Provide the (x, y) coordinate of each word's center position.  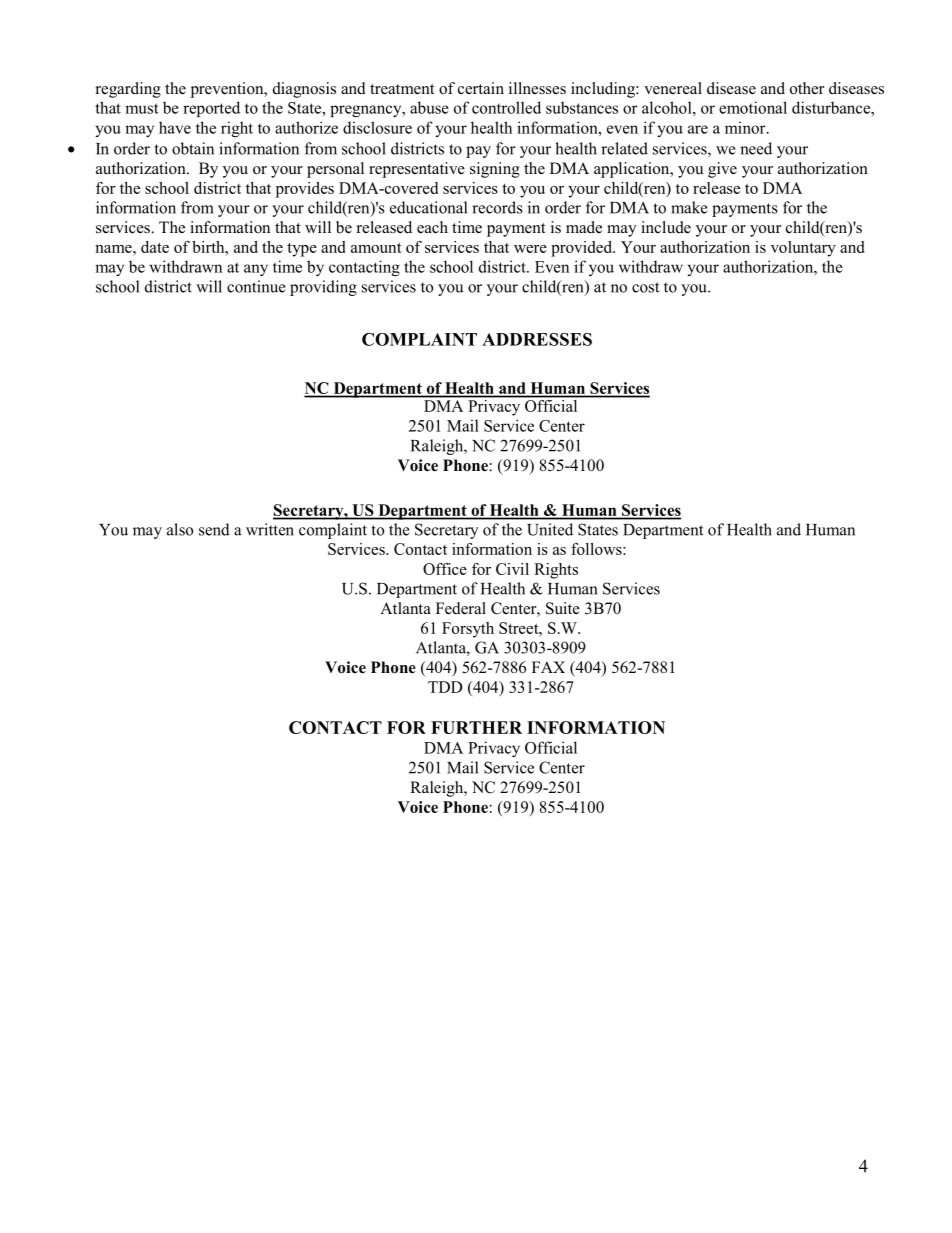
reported (211, 109)
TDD (445, 687)
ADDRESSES (537, 339)
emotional (753, 107)
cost (645, 287)
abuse (429, 107)
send (214, 529)
